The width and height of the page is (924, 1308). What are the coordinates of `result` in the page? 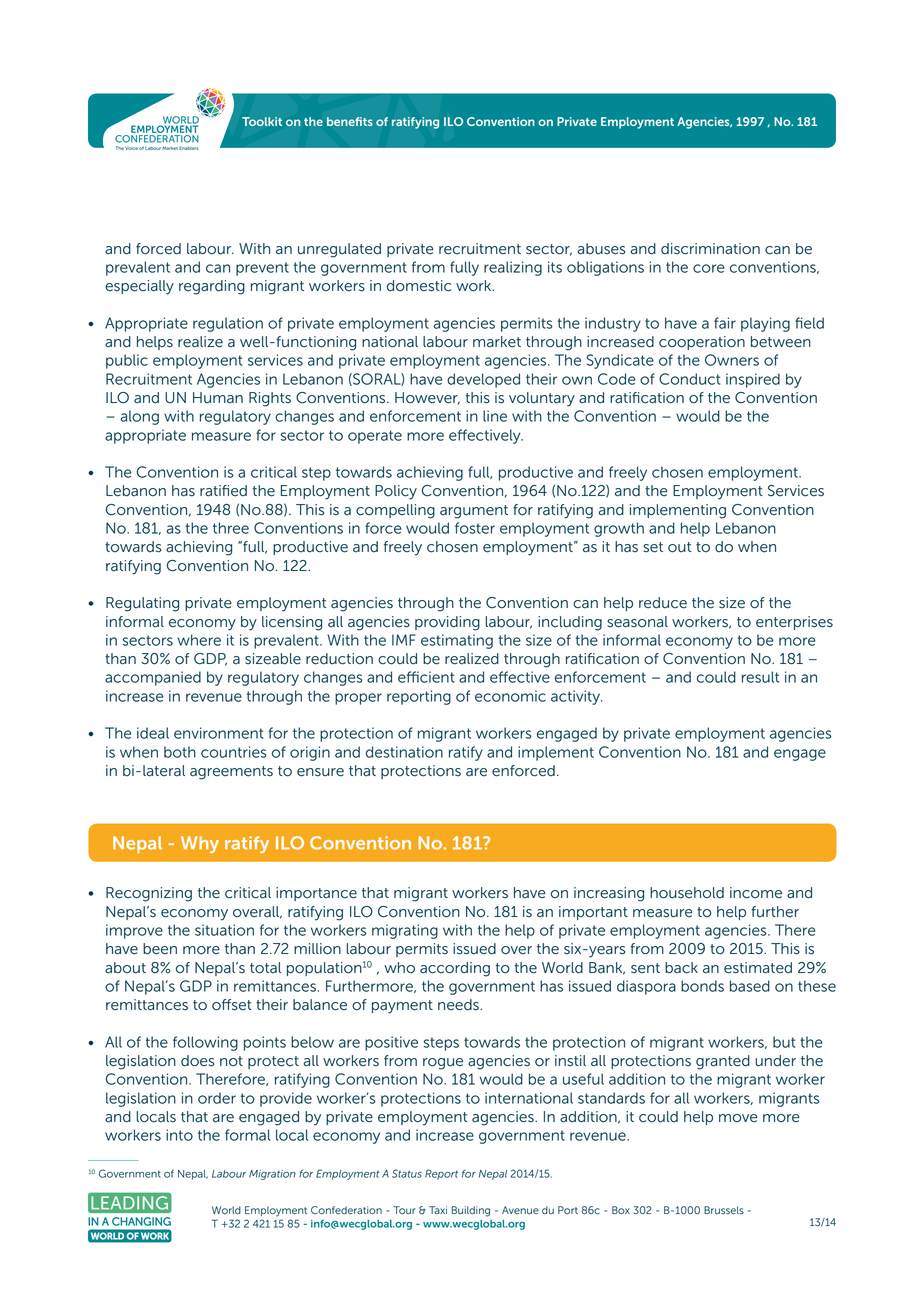 It's located at (760, 677).
